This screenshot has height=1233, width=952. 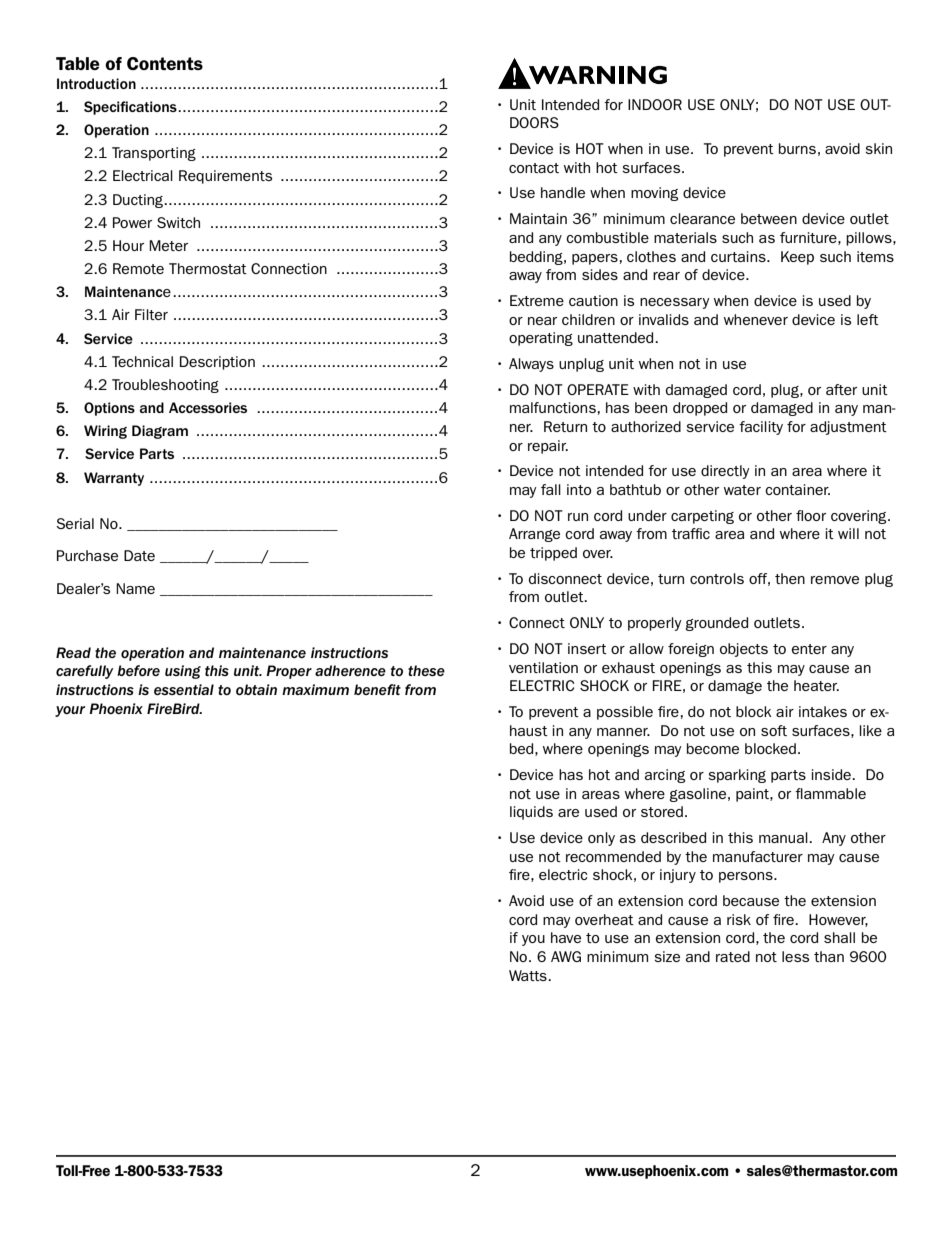 What do you see at coordinates (534, 168) in the screenshot?
I see `contact` at bounding box center [534, 168].
